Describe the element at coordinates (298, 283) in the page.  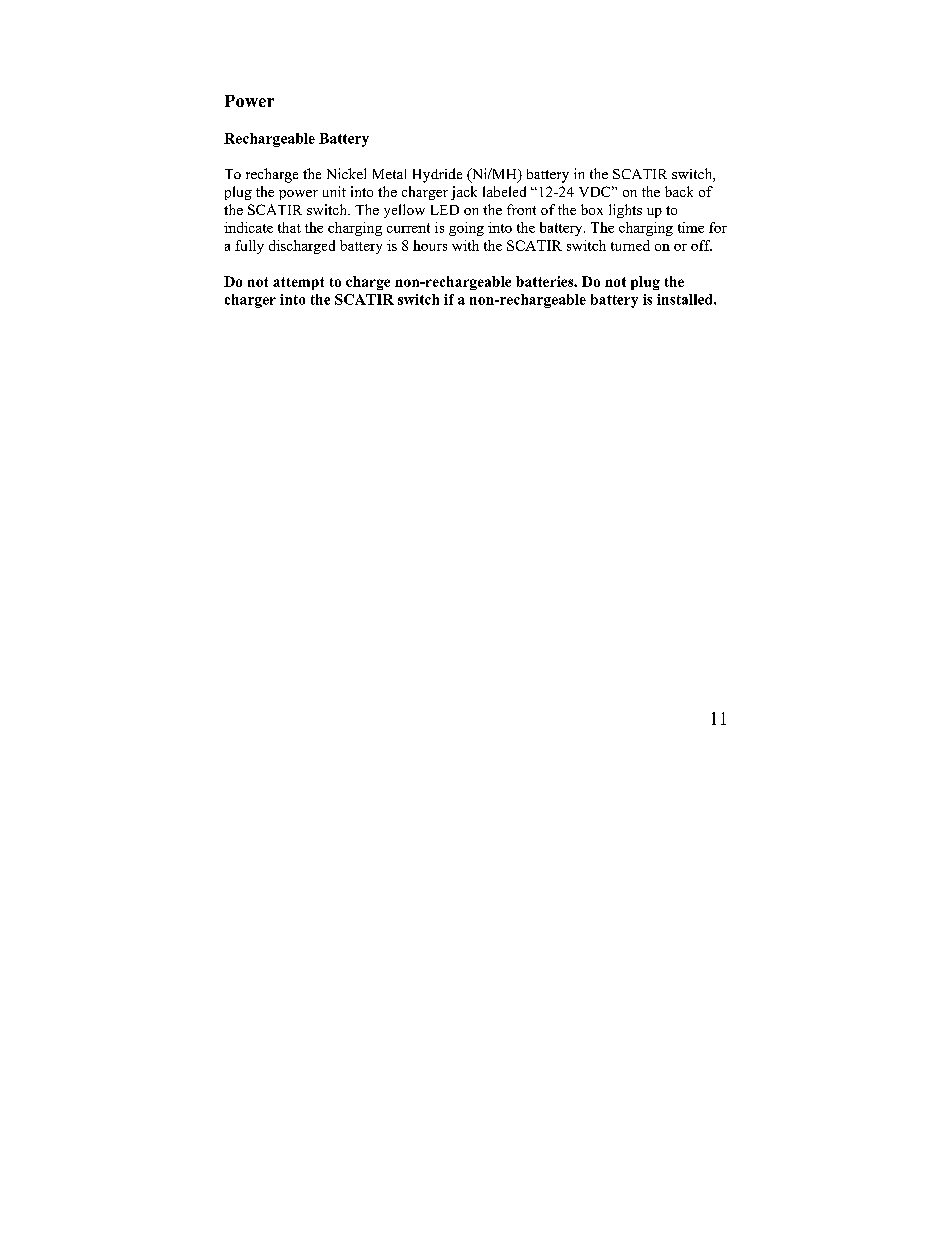
I see `attempt` at that location.
